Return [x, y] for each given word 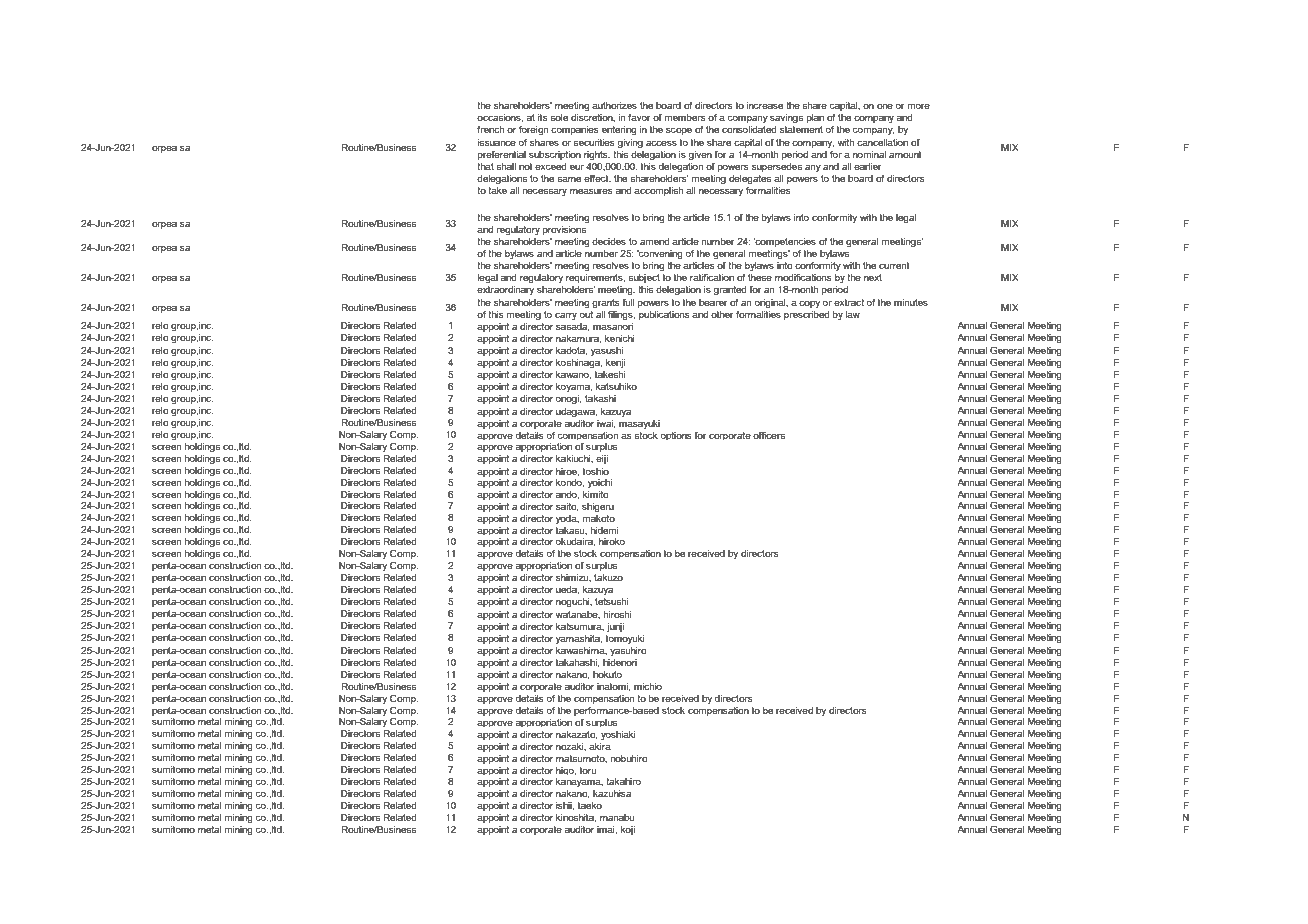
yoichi [600, 483]
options [676, 436]
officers [769, 435]
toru [588, 770]
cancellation [882, 142]
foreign [534, 130]
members [685, 117]
